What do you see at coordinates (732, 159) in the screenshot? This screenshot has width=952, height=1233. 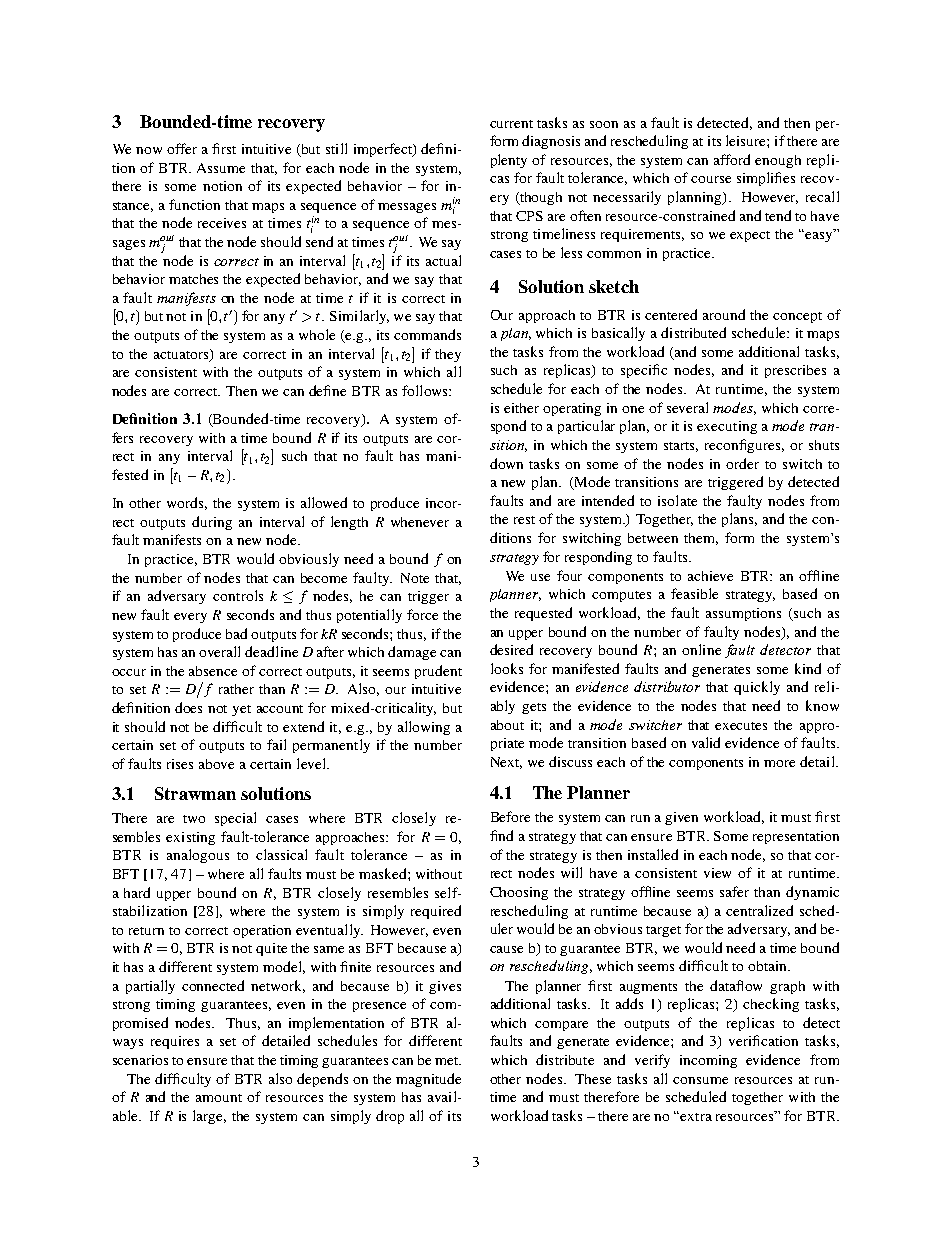 I see `afford` at bounding box center [732, 159].
